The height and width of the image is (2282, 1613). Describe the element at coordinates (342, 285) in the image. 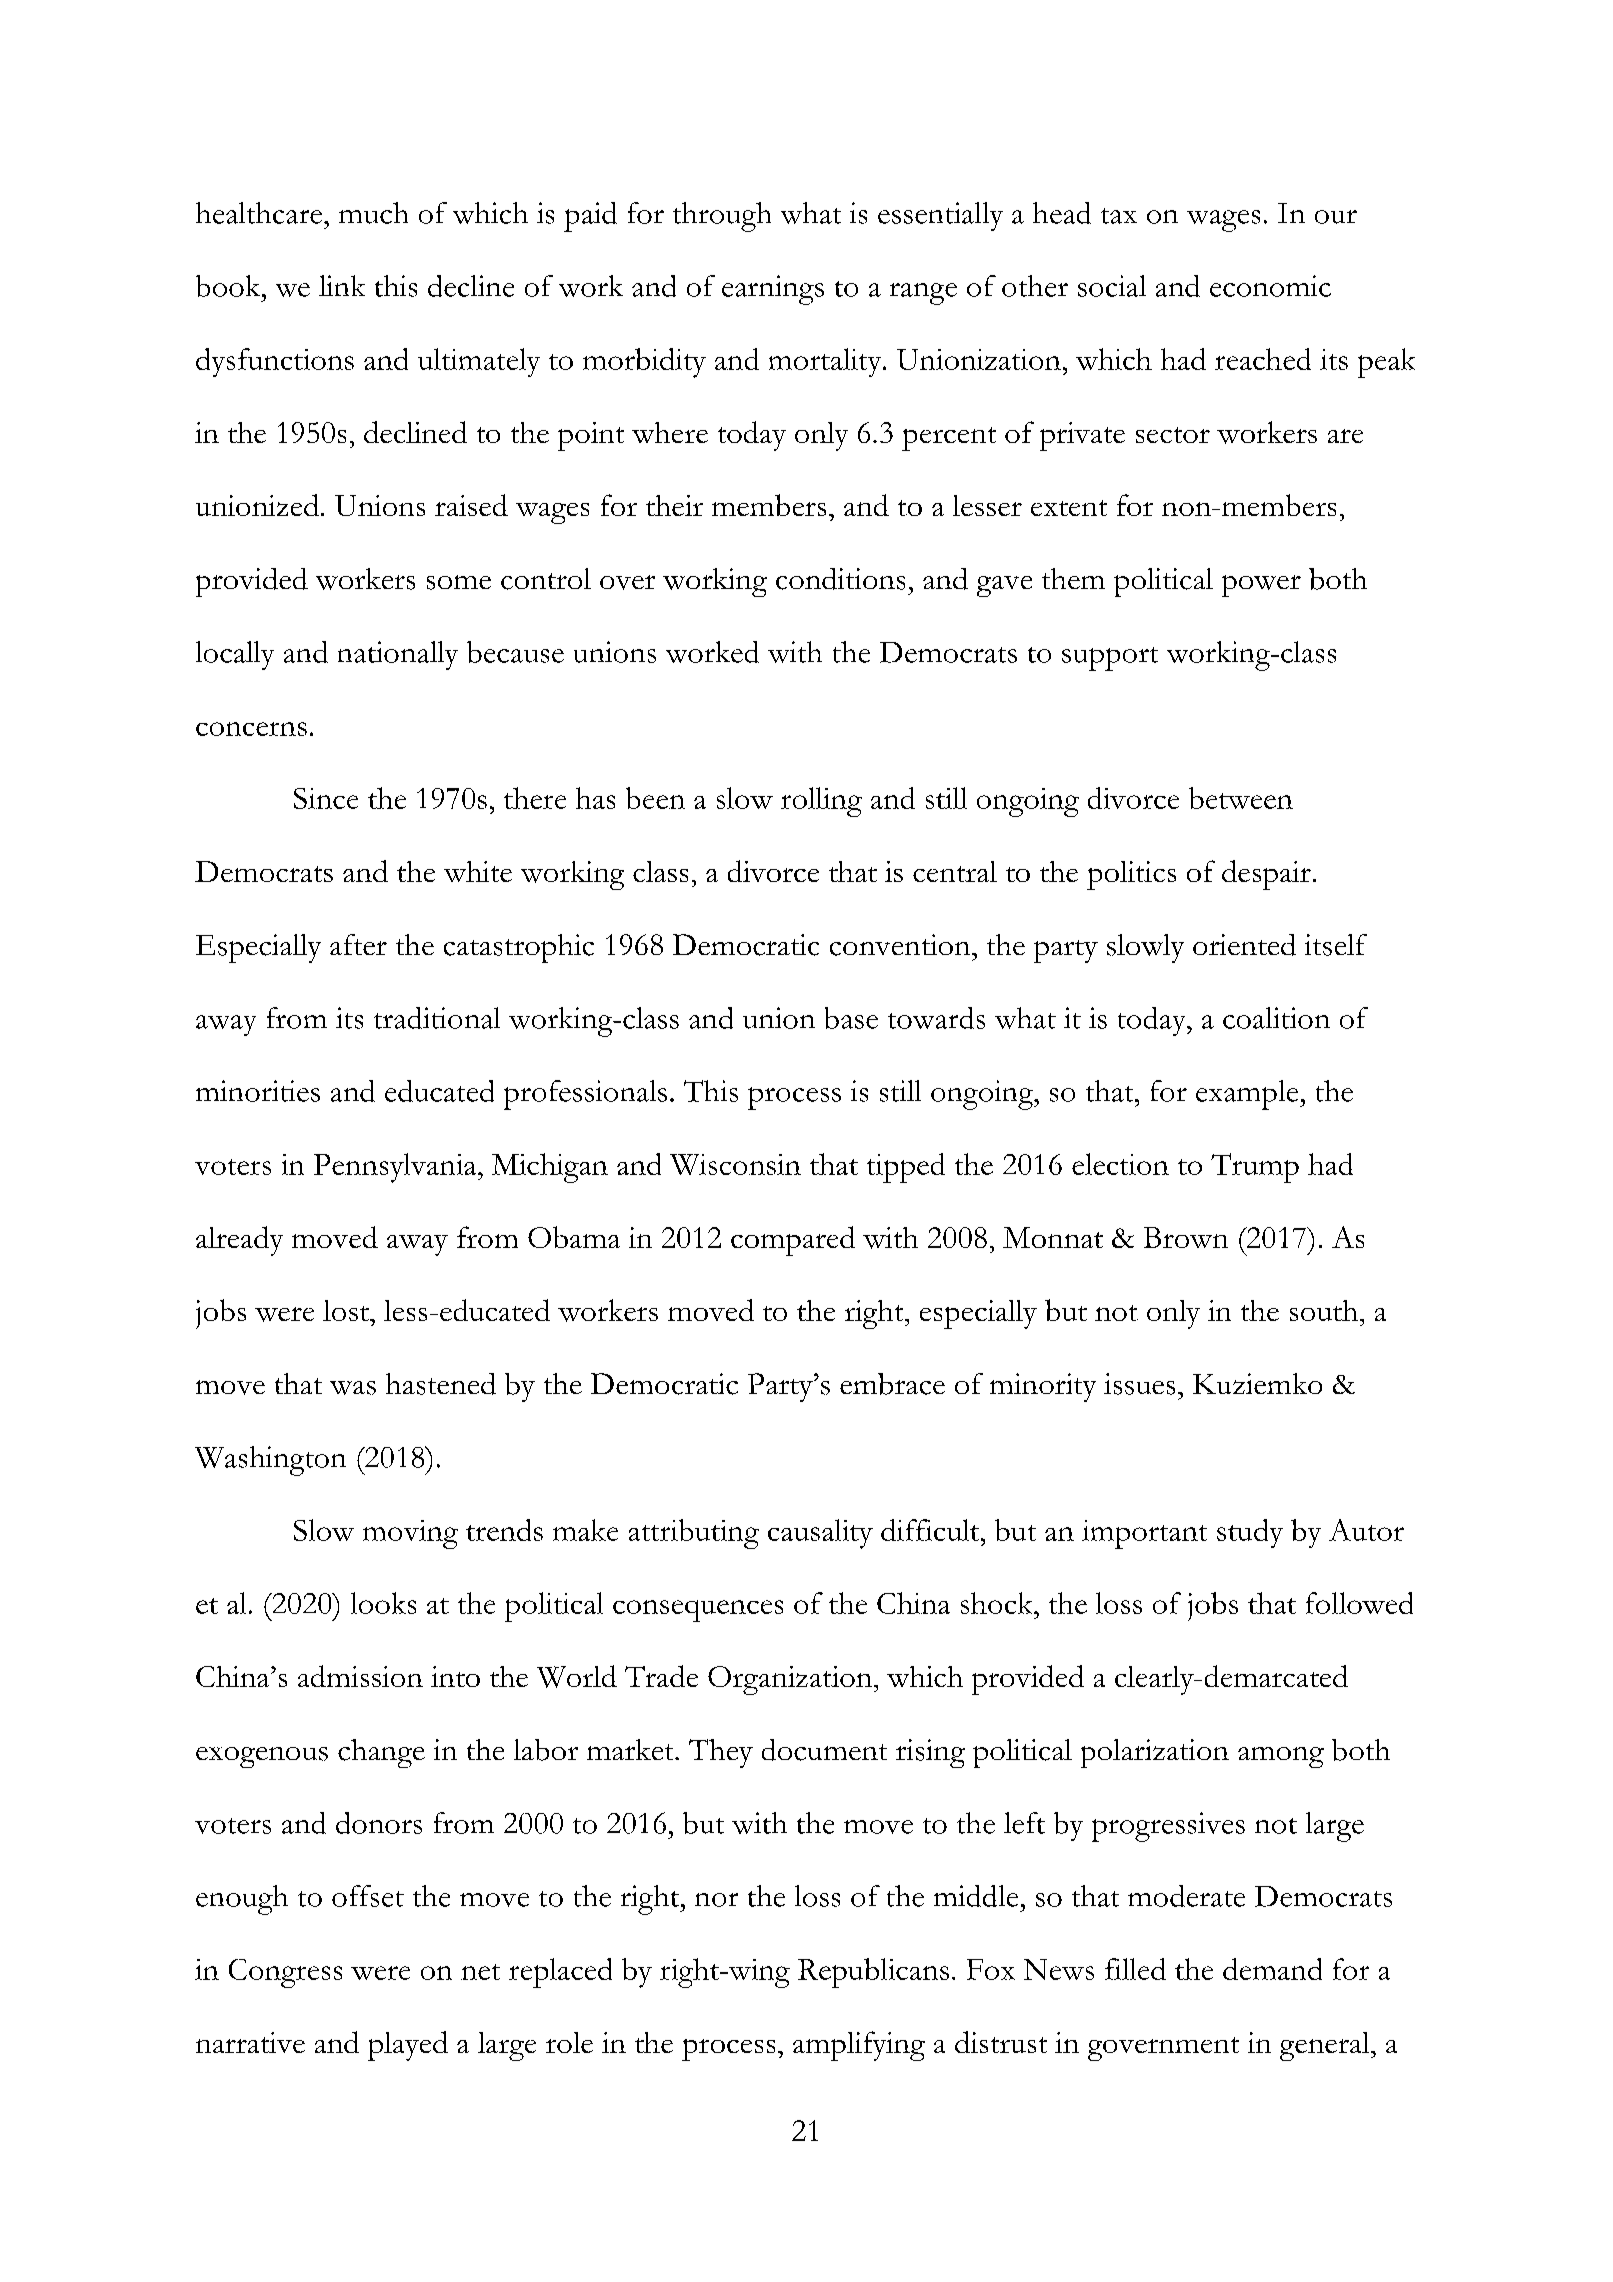

I see `link` at that location.
